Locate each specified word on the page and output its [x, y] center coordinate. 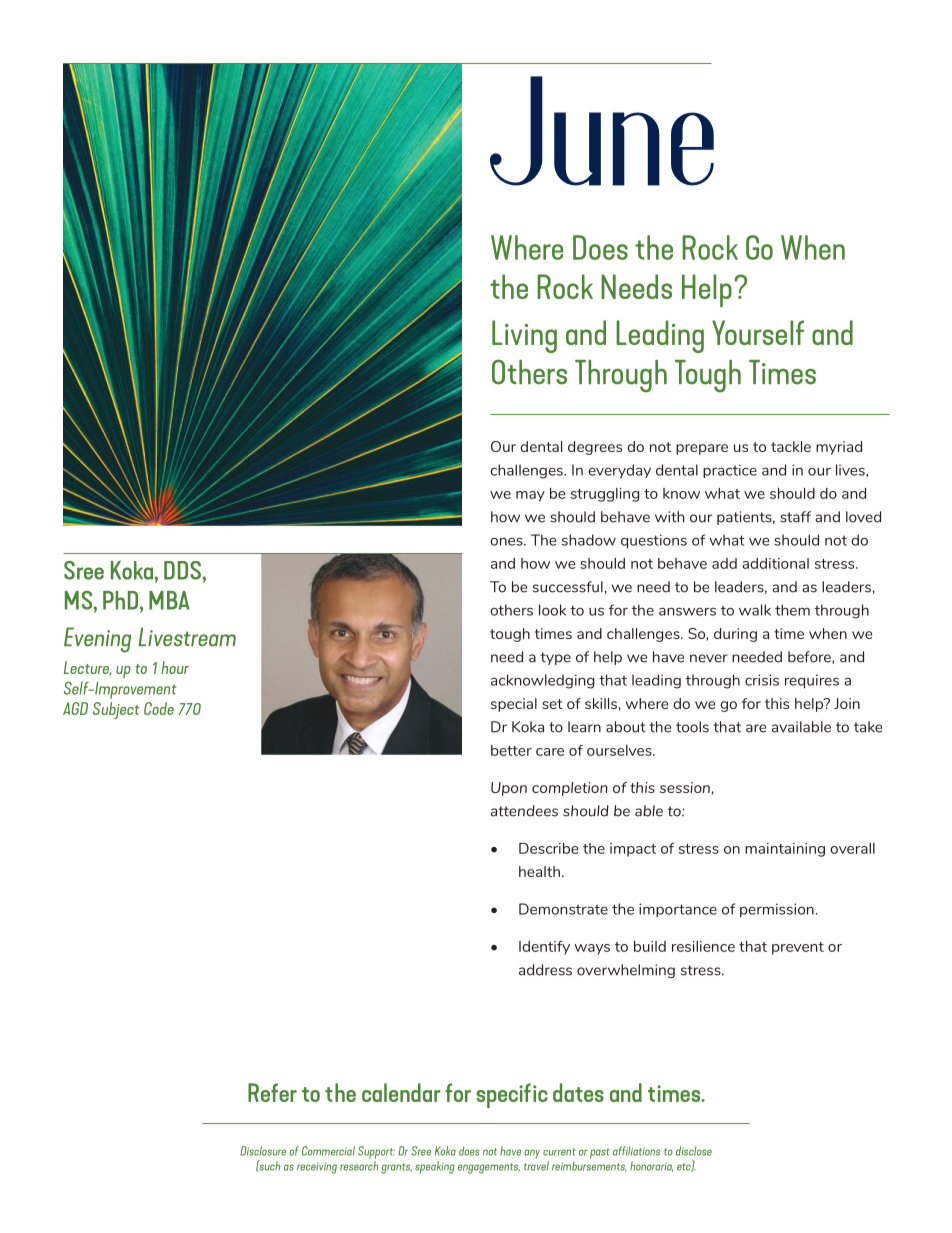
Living [524, 336]
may [530, 496]
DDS [182, 570]
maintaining [785, 850]
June [602, 131]
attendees [524, 811]
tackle [791, 446]
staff [795, 517]
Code [159, 708]
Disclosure [263, 1151]
